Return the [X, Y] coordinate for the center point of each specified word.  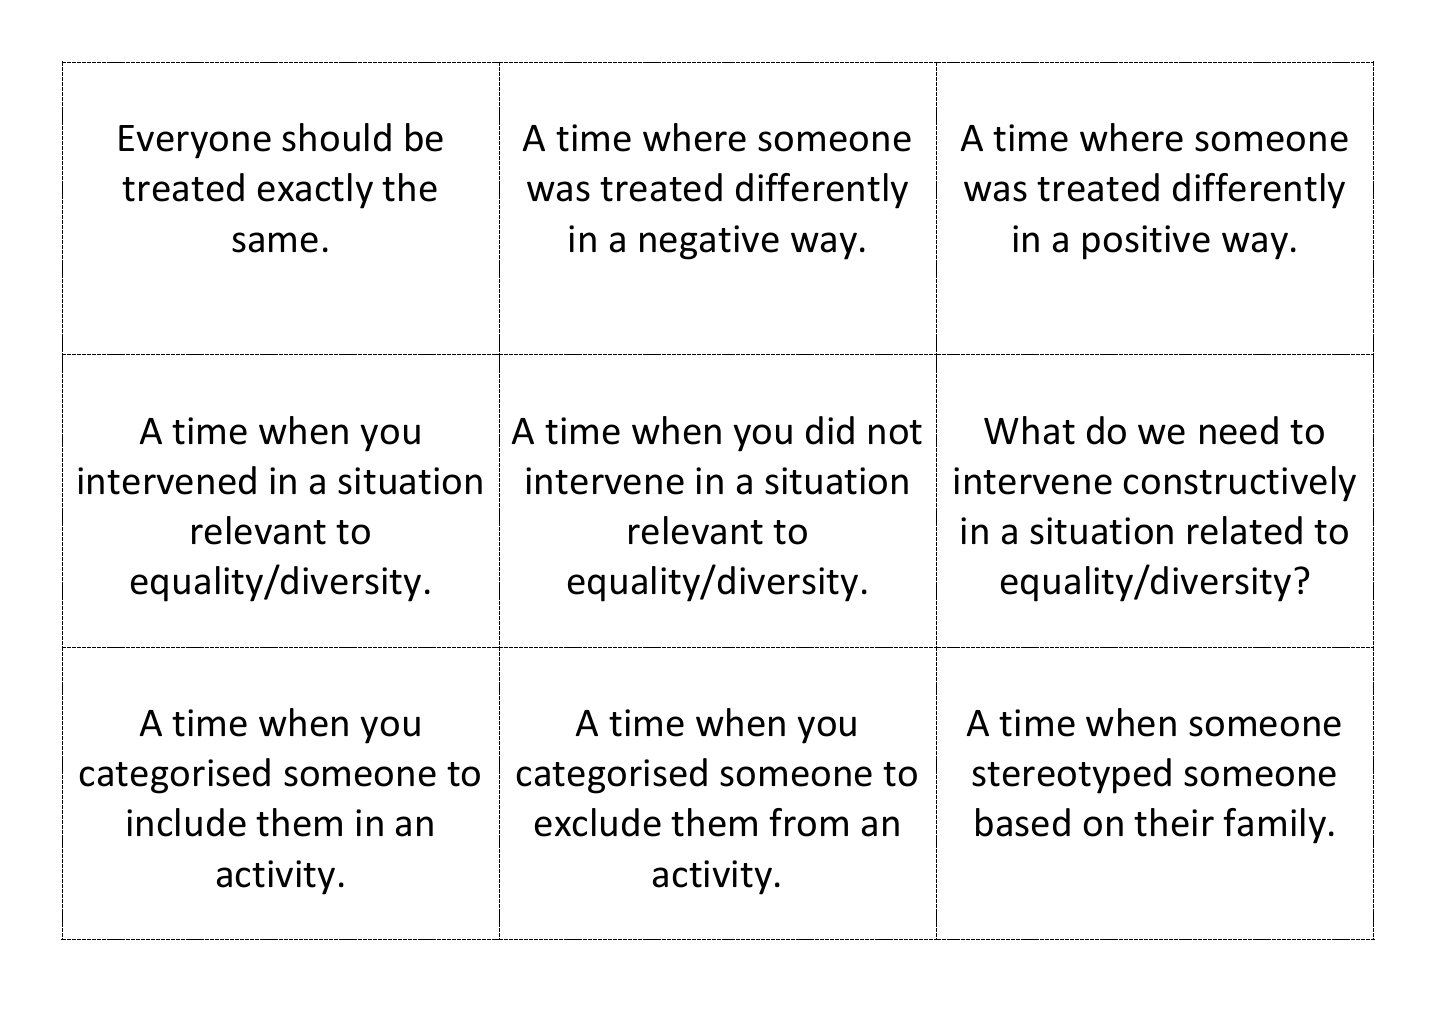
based [1023, 822]
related [1245, 530]
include [186, 822]
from [808, 822]
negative [709, 242]
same [275, 242]
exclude [598, 822]
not [895, 432]
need [1239, 430]
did [830, 430]
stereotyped [1071, 776]
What [1029, 430]
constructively [1240, 484]
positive [1146, 242]
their [1174, 822]
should [336, 137]
